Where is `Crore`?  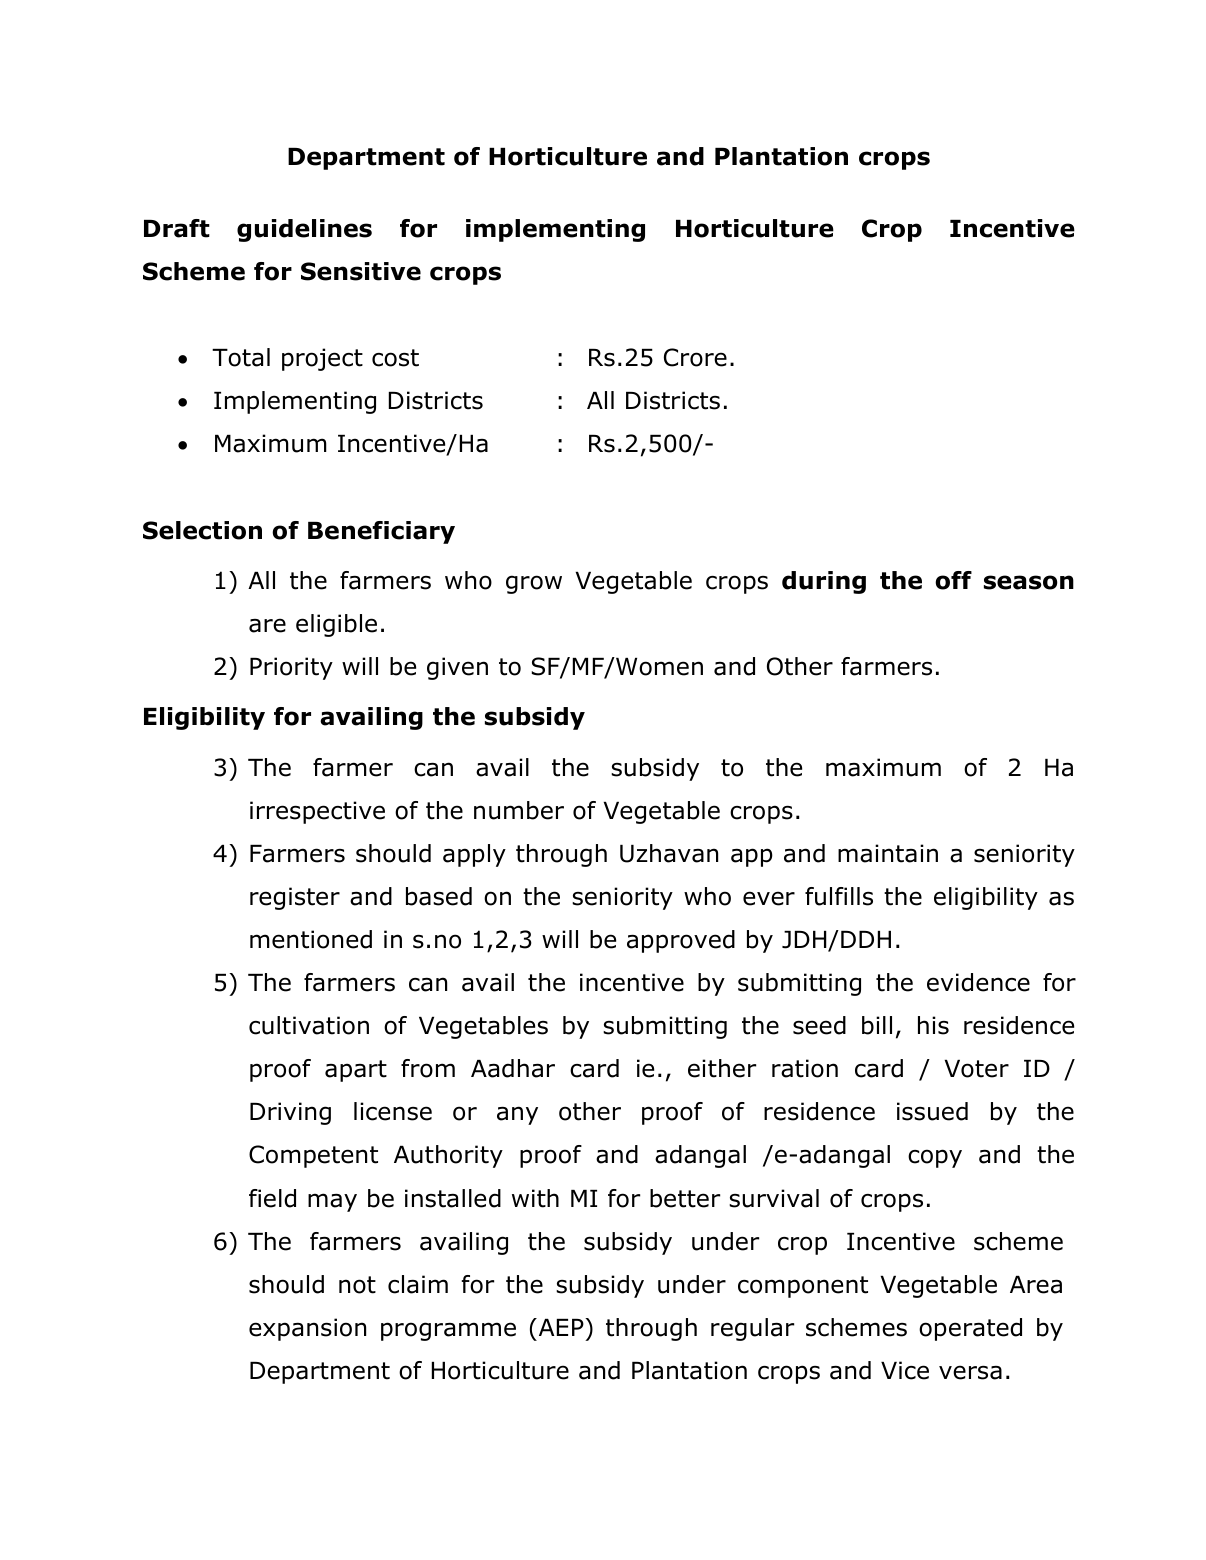
Crore is located at coordinates (695, 357).
